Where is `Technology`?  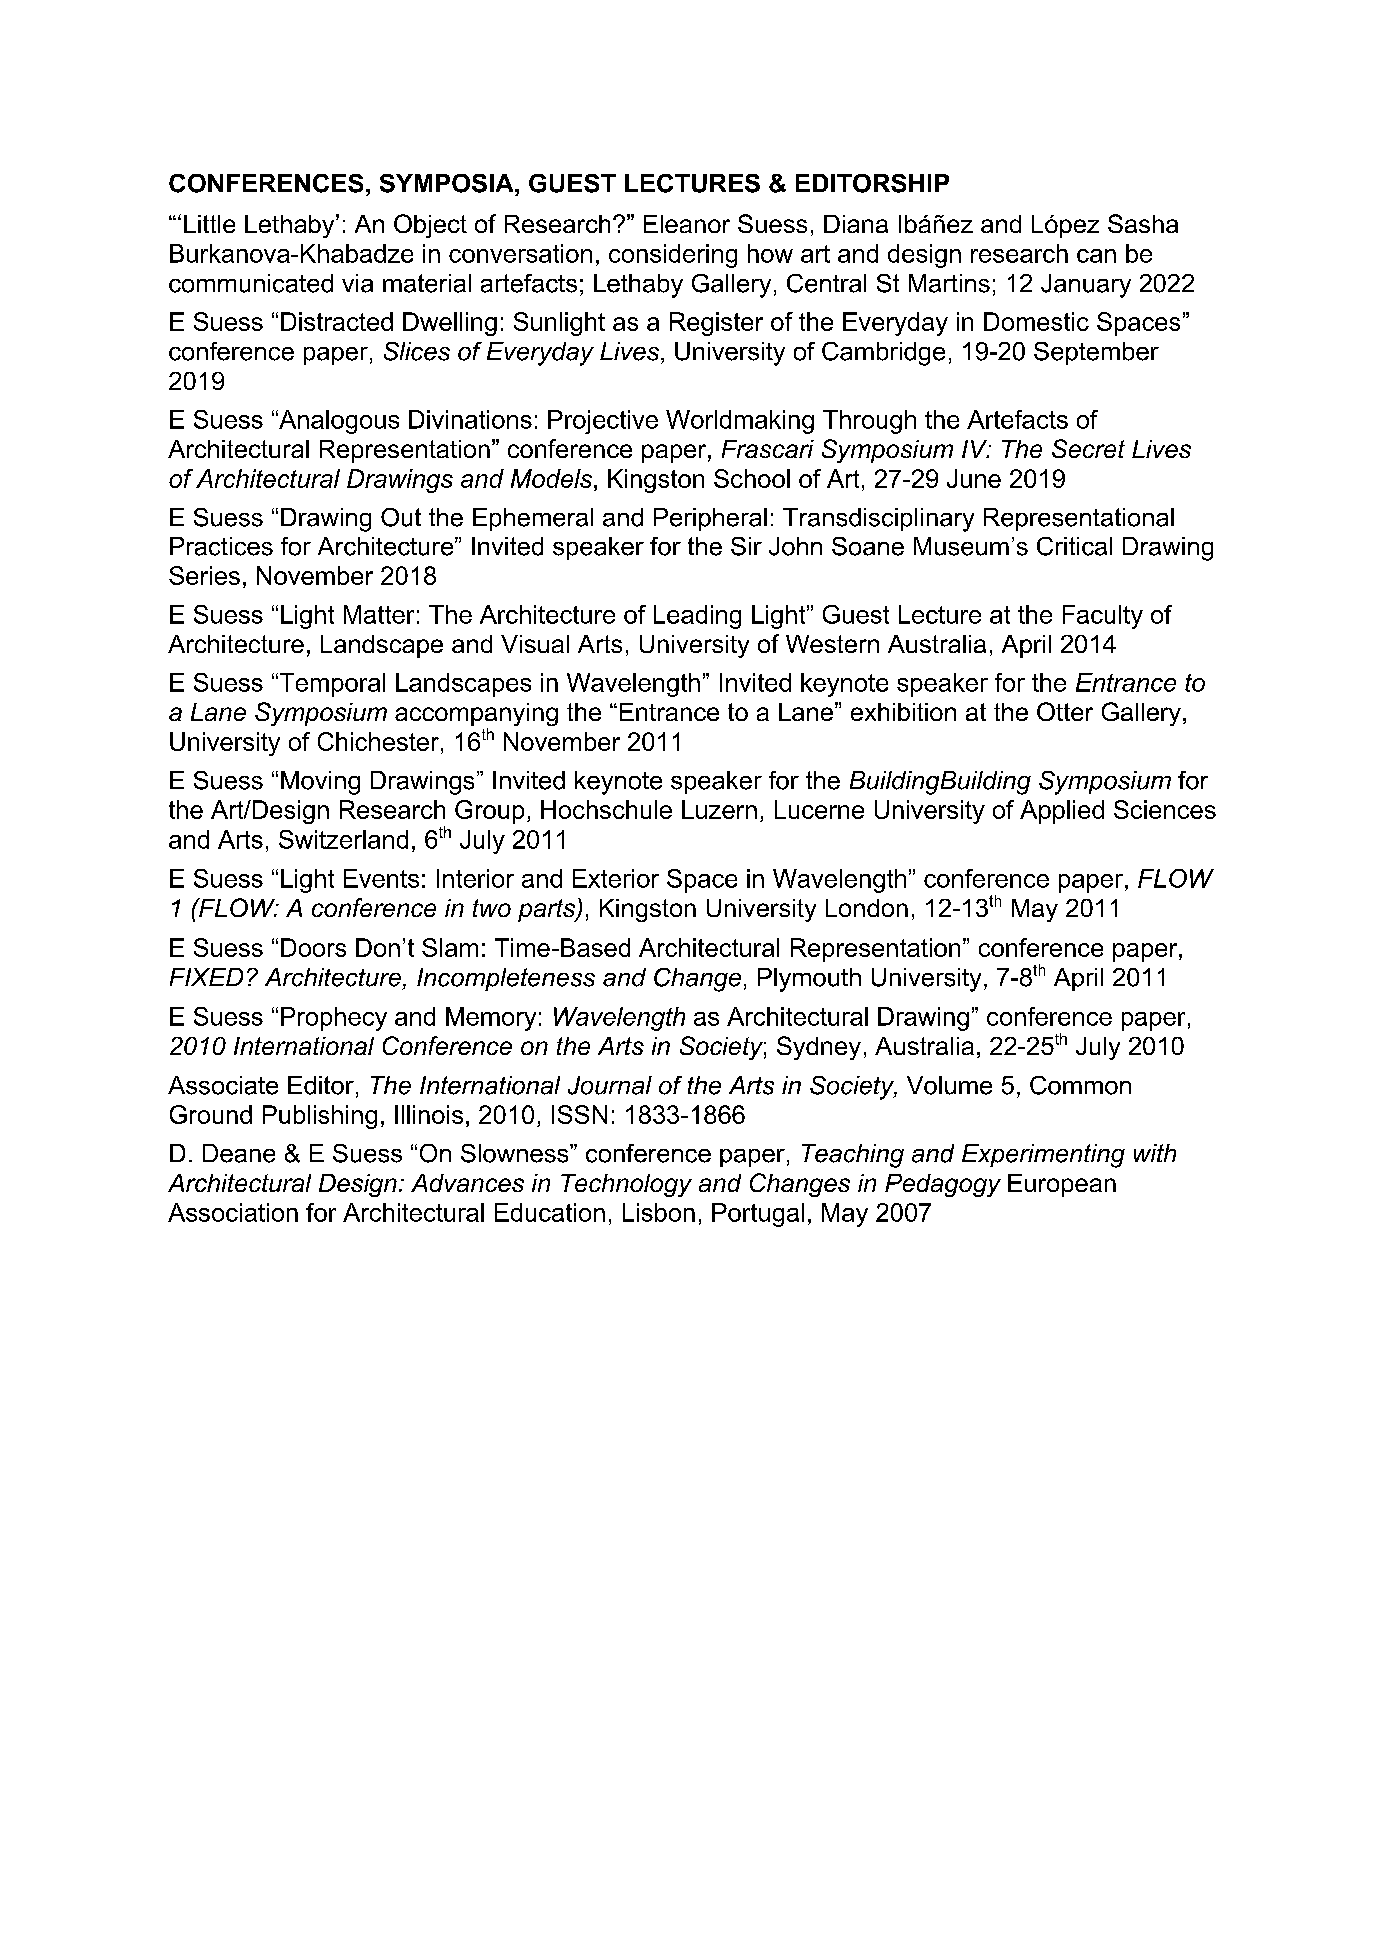
Technology is located at coordinates (626, 1185).
